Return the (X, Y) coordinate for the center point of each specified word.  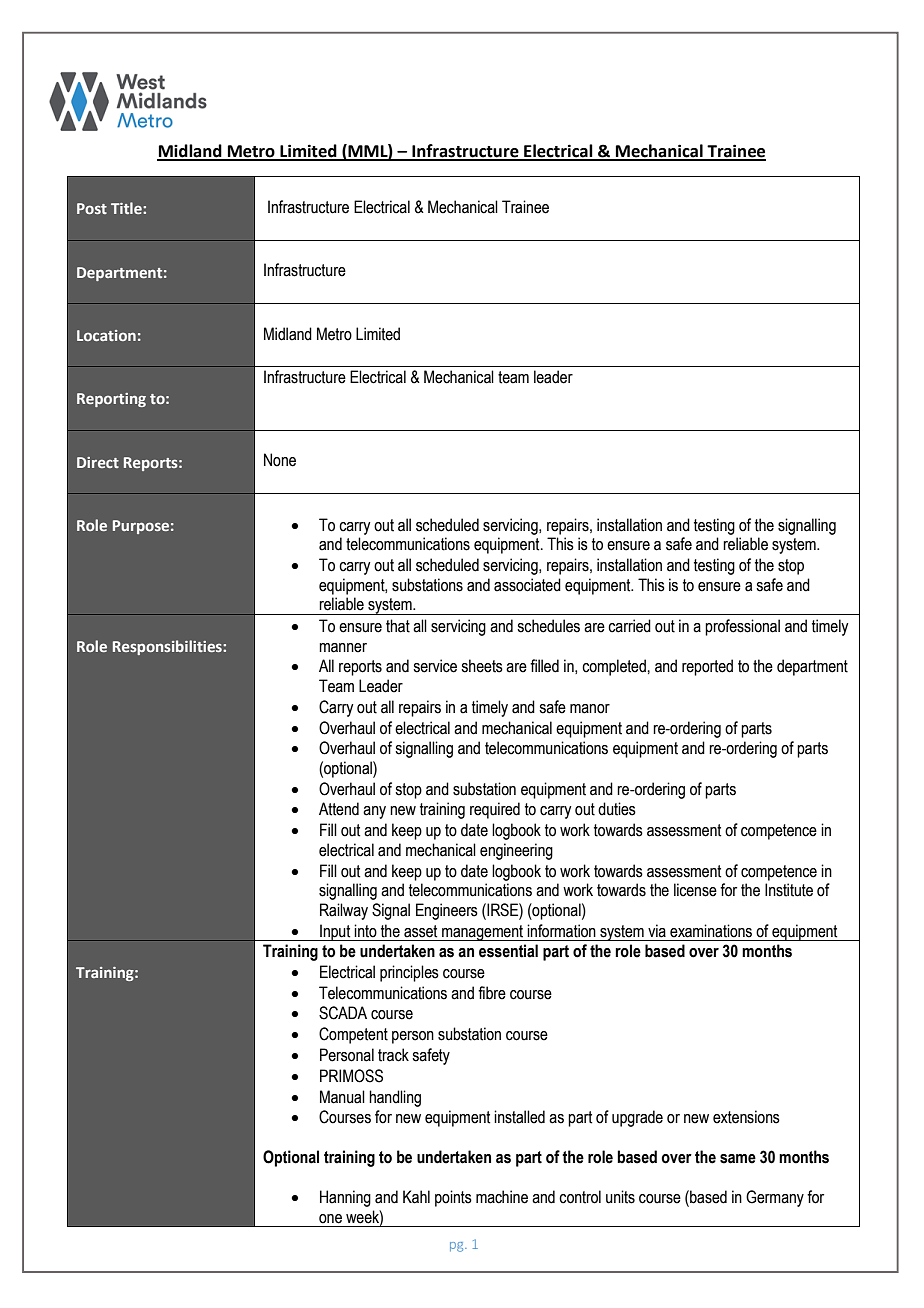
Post (92, 208)
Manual (342, 1097)
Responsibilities (168, 647)
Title (127, 208)
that (398, 626)
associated (527, 585)
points (453, 1198)
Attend (339, 809)
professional (742, 627)
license (695, 890)
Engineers (447, 911)
